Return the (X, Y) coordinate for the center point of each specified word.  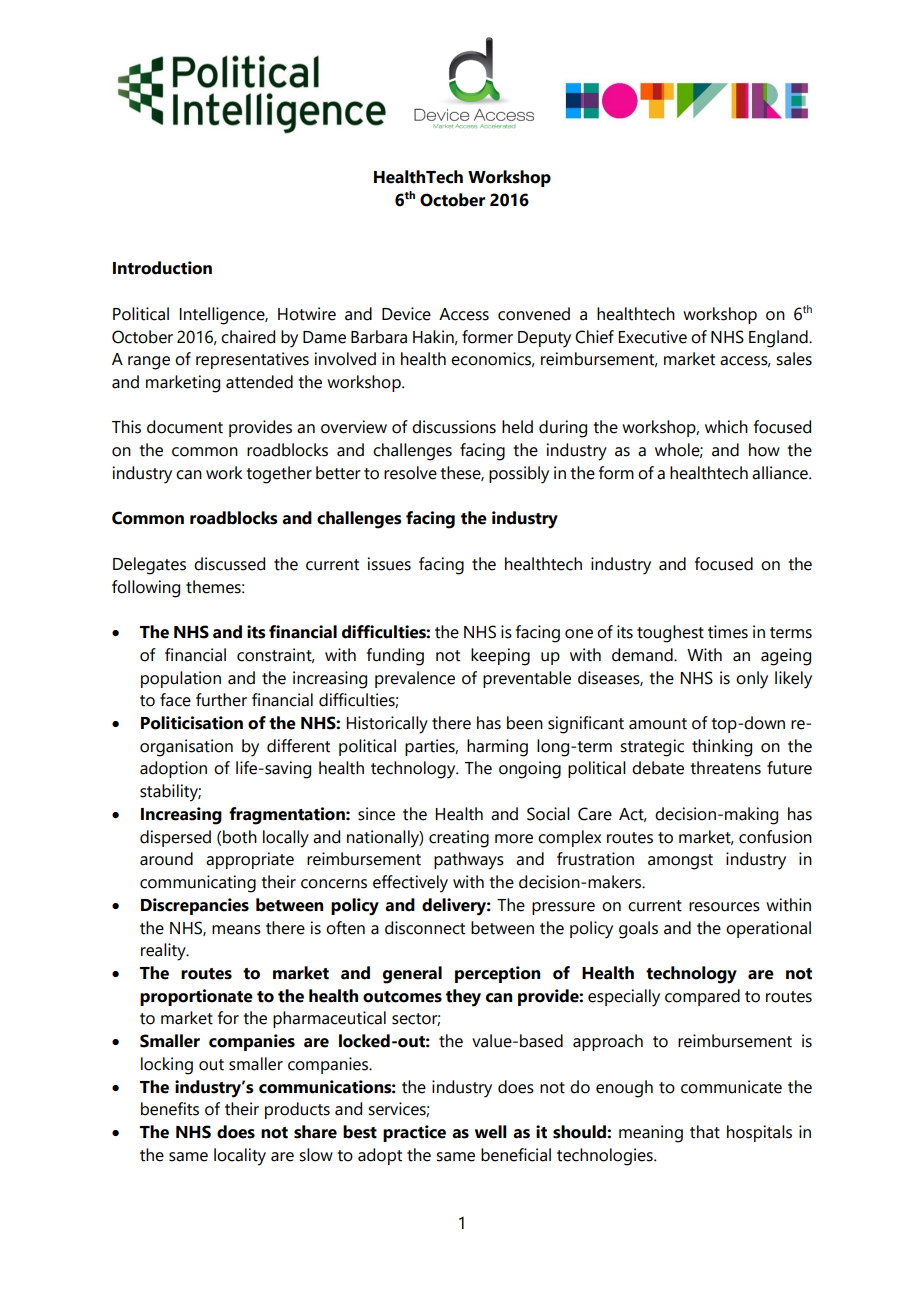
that (705, 1132)
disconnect (425, 928)
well (491, 1132)
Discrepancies (195, 906)
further (221, 700)
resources (724, 907)
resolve (410, 473)
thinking (722, 748)
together (279, 475)
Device (406, 314)
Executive (652, 337)
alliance (781, 473)
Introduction (162, 268)
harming (497, 748)
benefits (170, 1109)
